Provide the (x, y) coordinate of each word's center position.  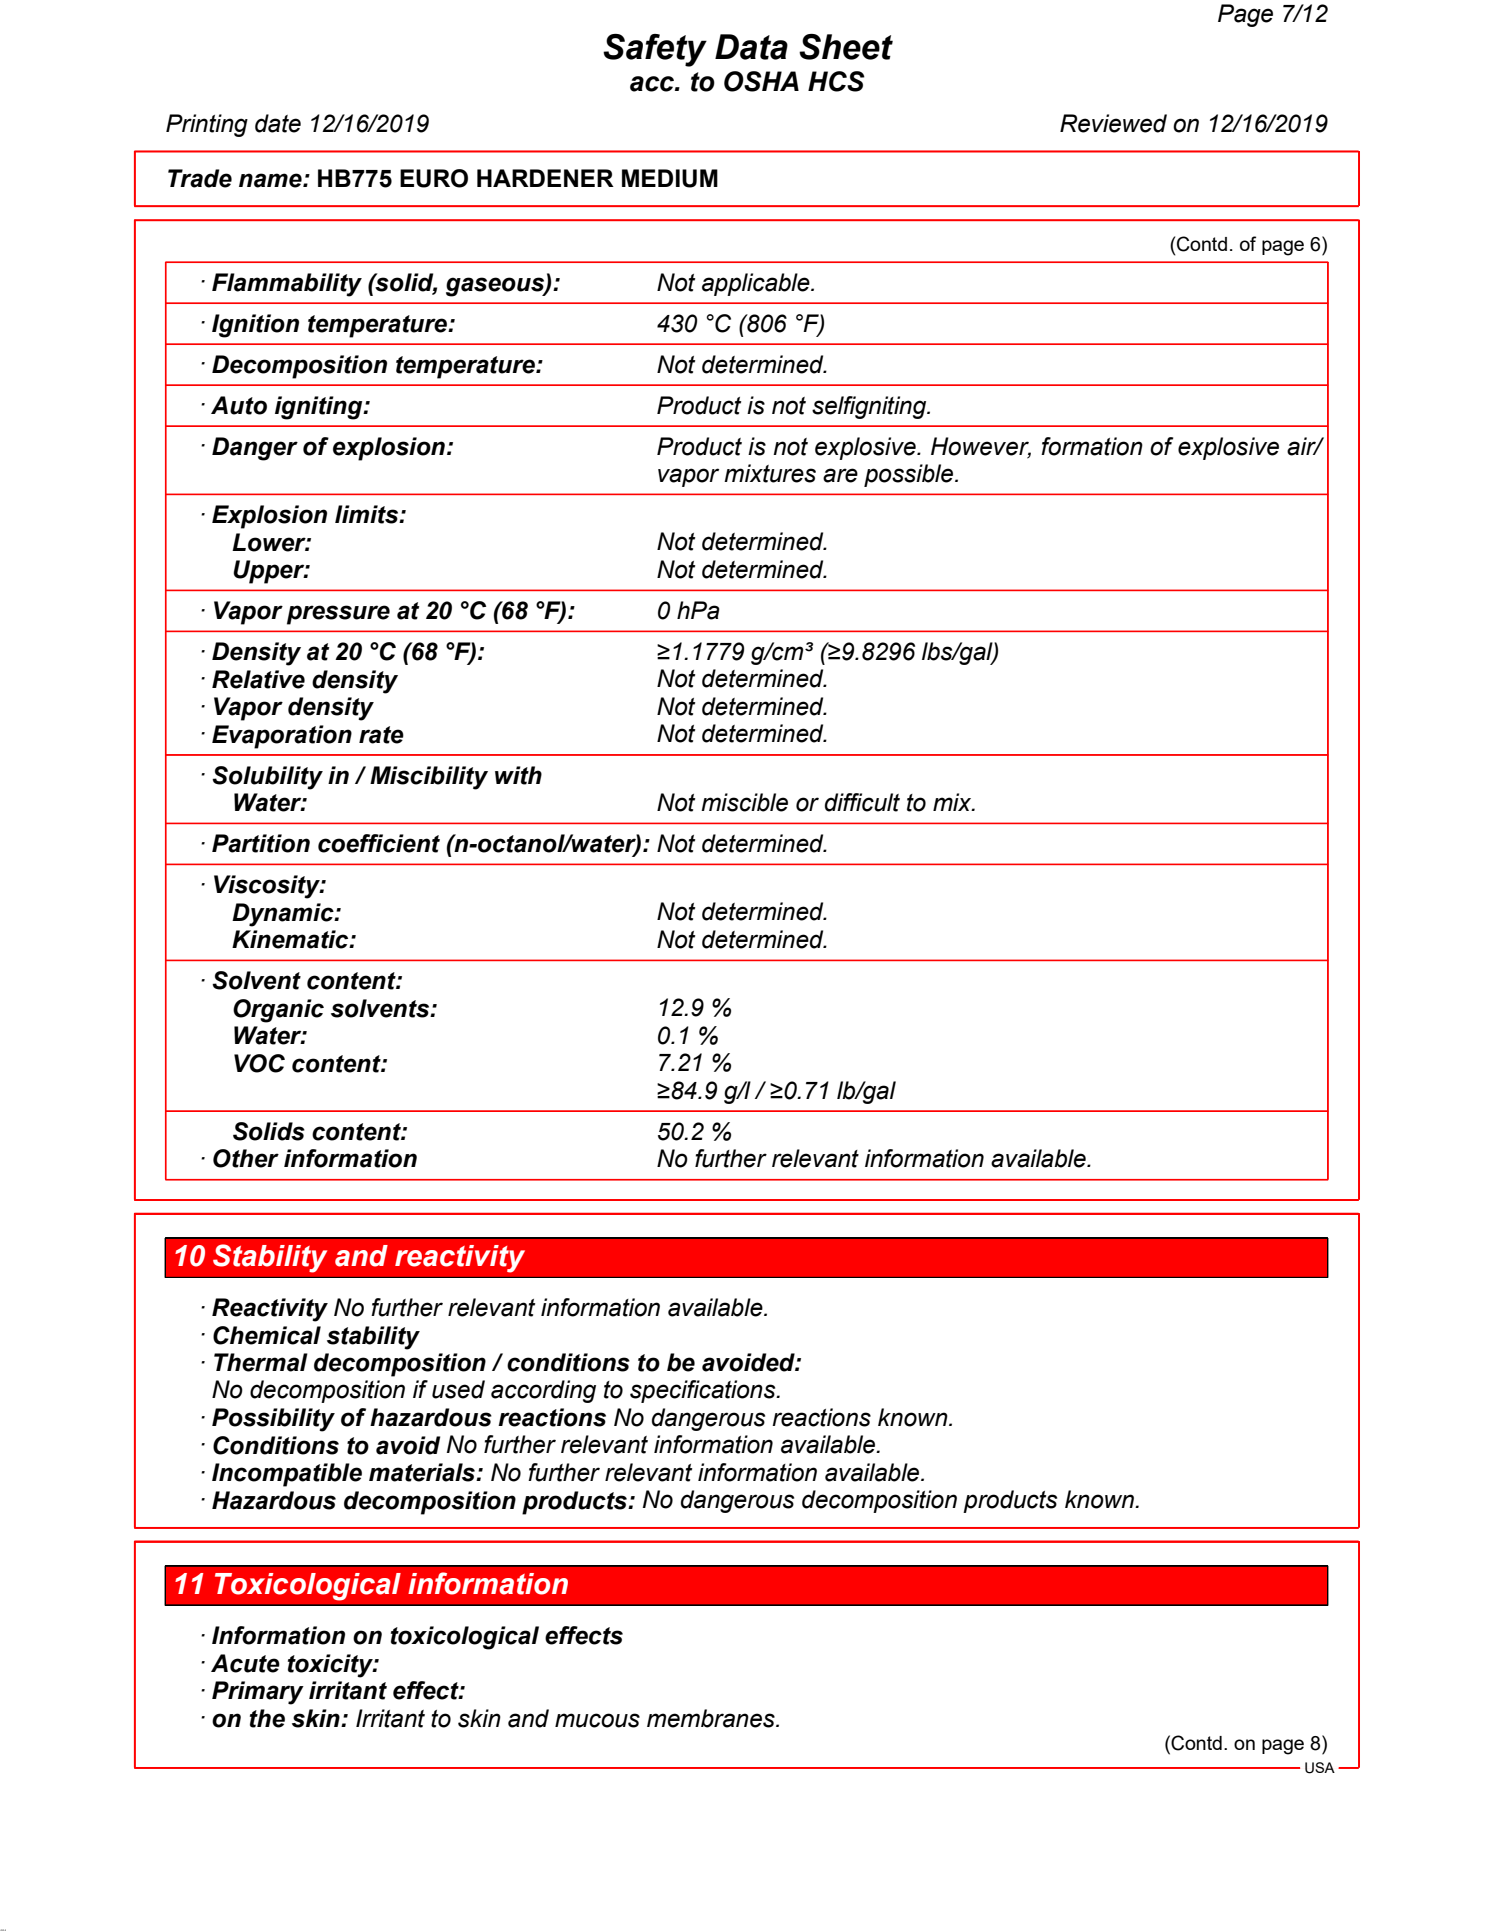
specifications (704, 1391)
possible (910, 475)
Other (246, 1158)
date (278, 123)
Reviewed (1113, 123)
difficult (862, 802)
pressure (338, 615)
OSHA (761, 81)
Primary (258, 1693)
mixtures (770, 473)
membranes (712, 1718)
